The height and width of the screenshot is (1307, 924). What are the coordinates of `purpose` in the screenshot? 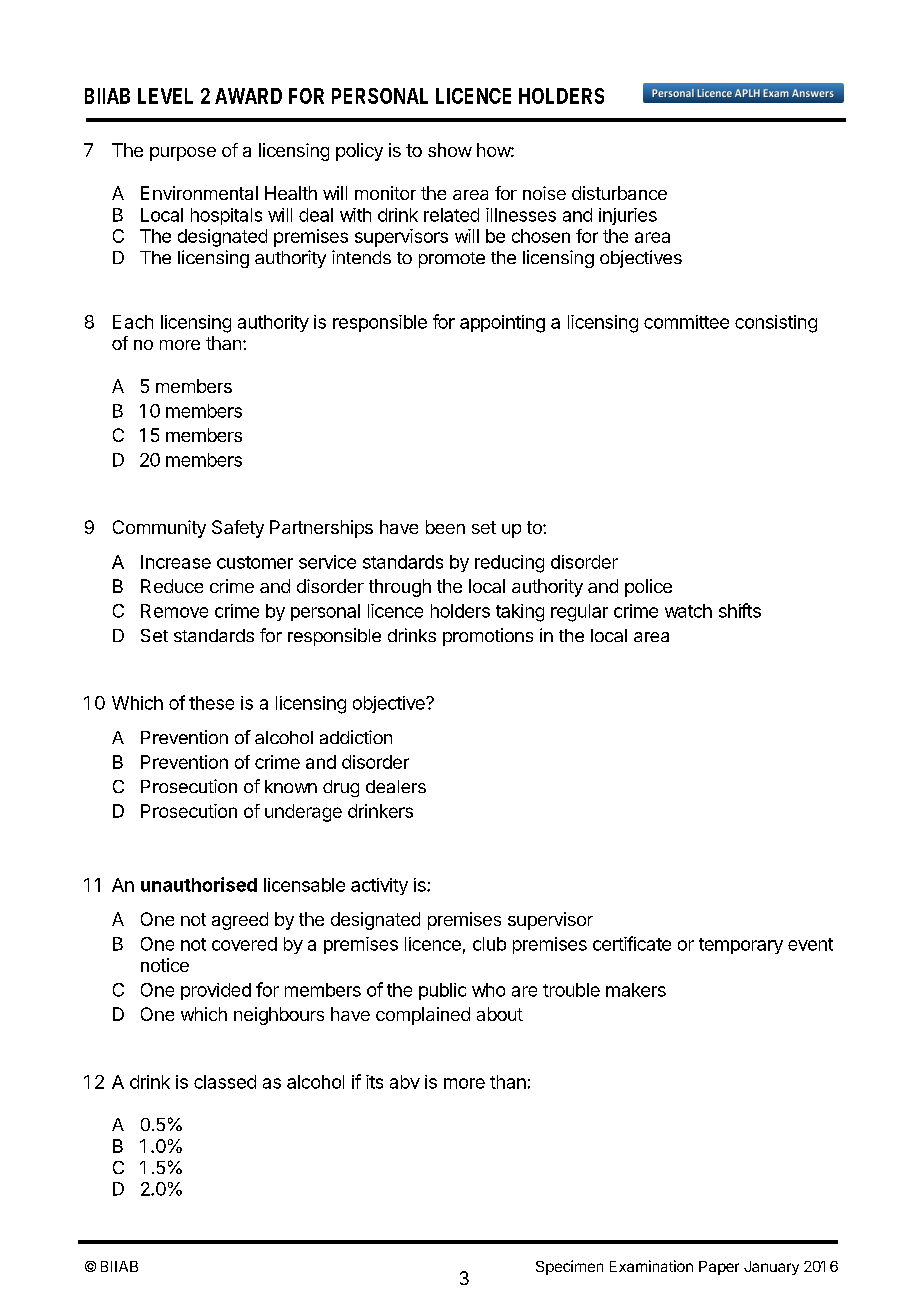 It's located at (183, 154).
